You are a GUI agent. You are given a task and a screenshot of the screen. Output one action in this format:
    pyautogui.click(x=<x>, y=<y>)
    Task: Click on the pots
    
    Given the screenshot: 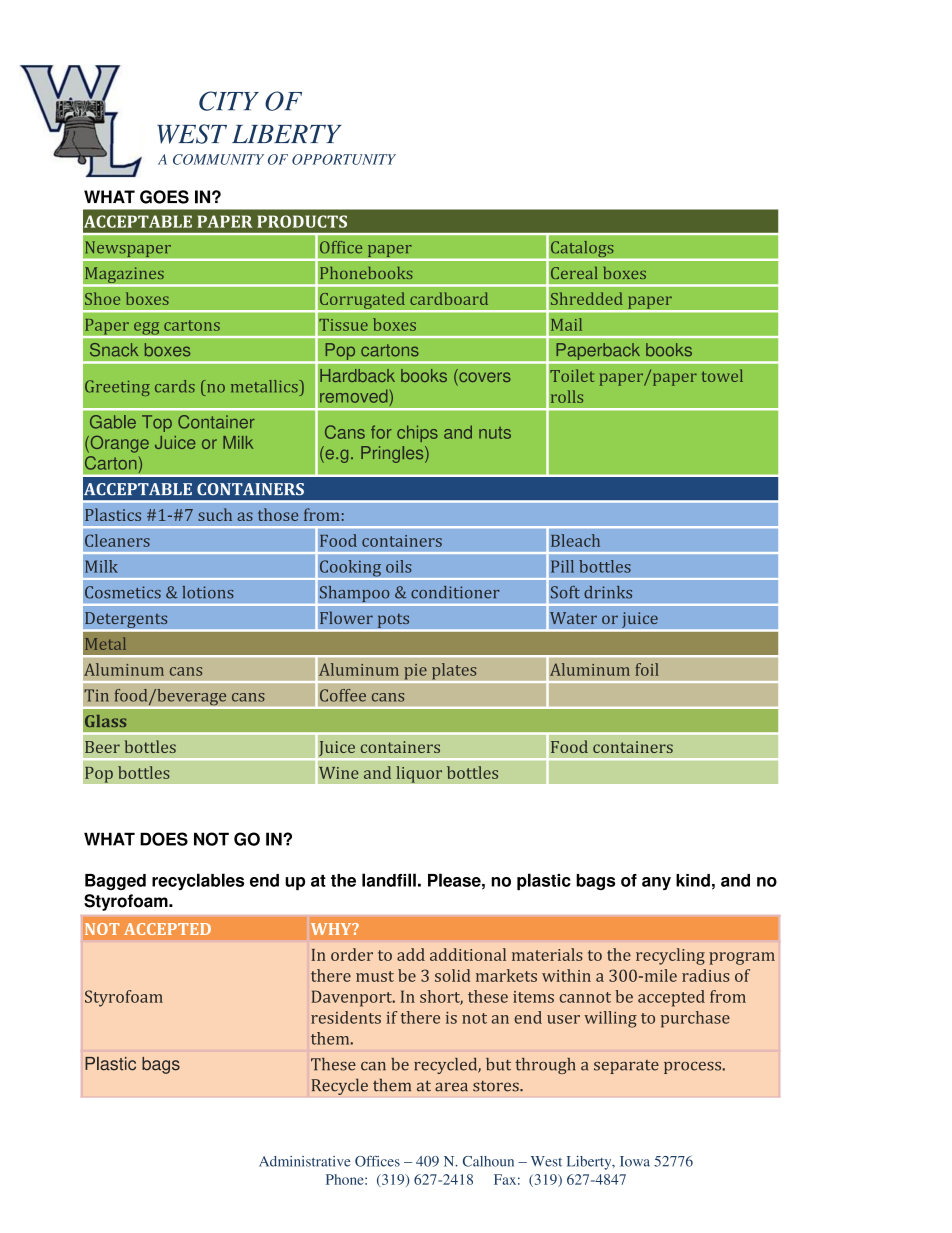 What is the action you would take?
    pyautogui.click(x=393, y=620)
